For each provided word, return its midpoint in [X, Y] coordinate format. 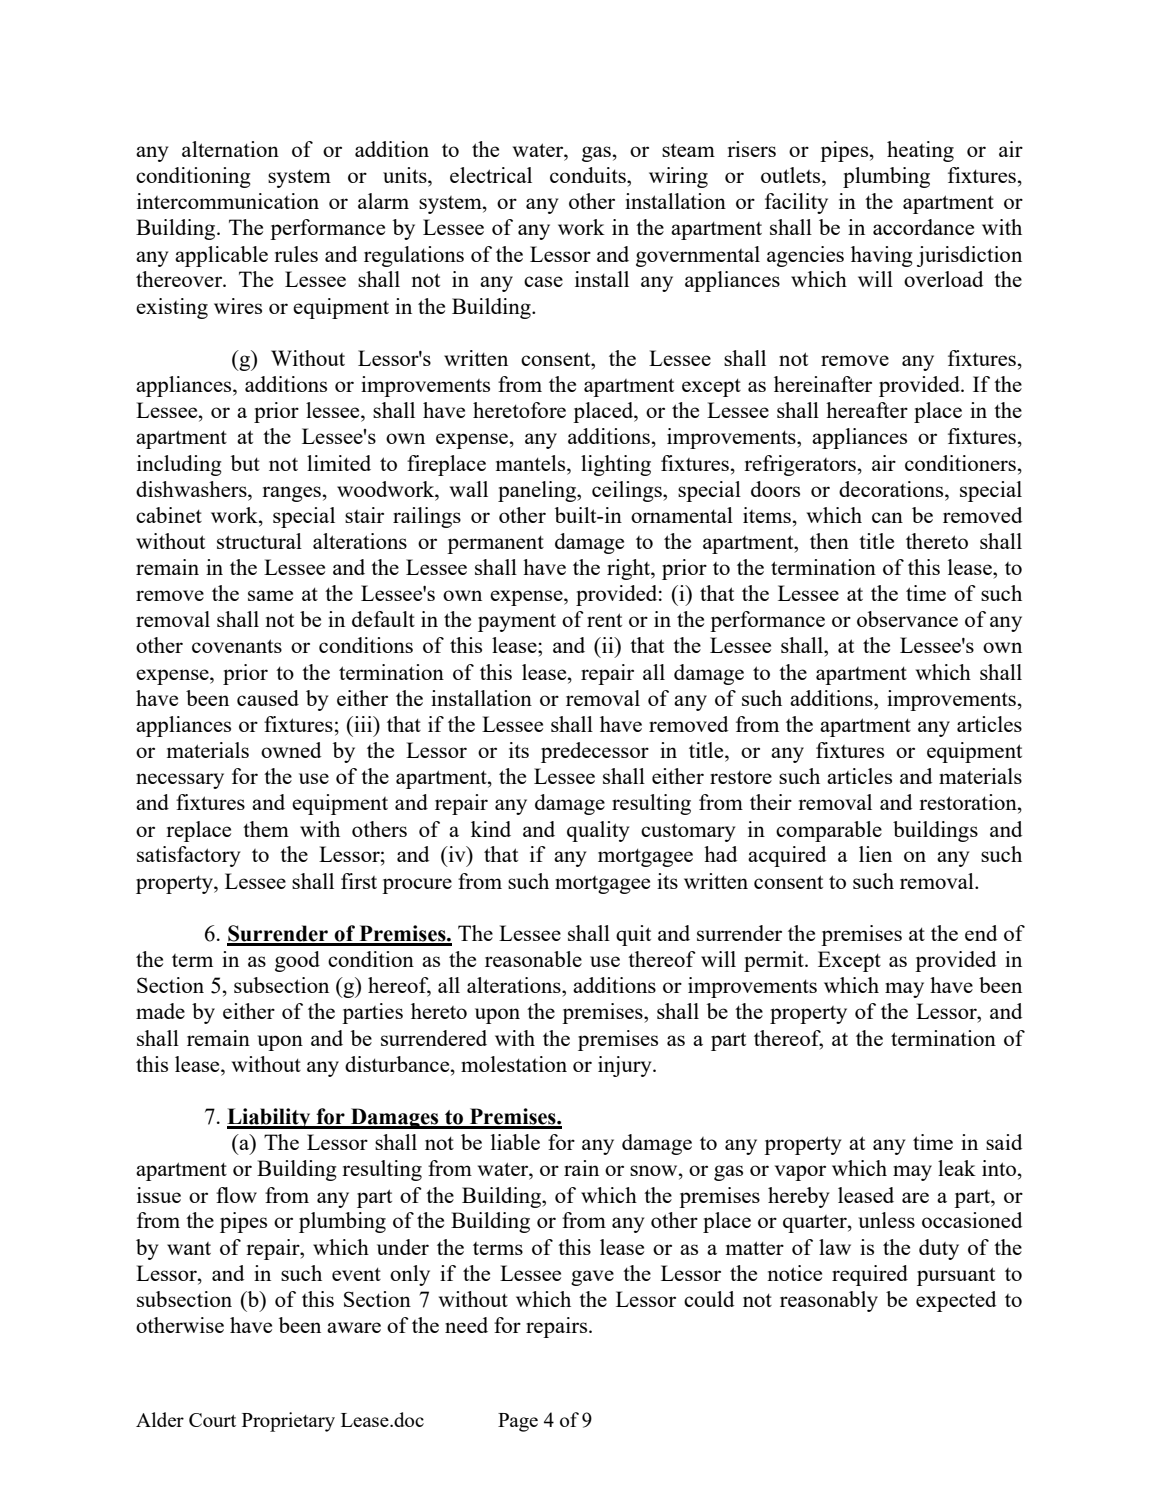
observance [907, 619]
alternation [230, 149]
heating [920, 151]
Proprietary [288, 1422]
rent [604, 620]
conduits [589, 175]
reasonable [533, 959]
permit [775, 961]
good [297, 961]
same [270, 595]
